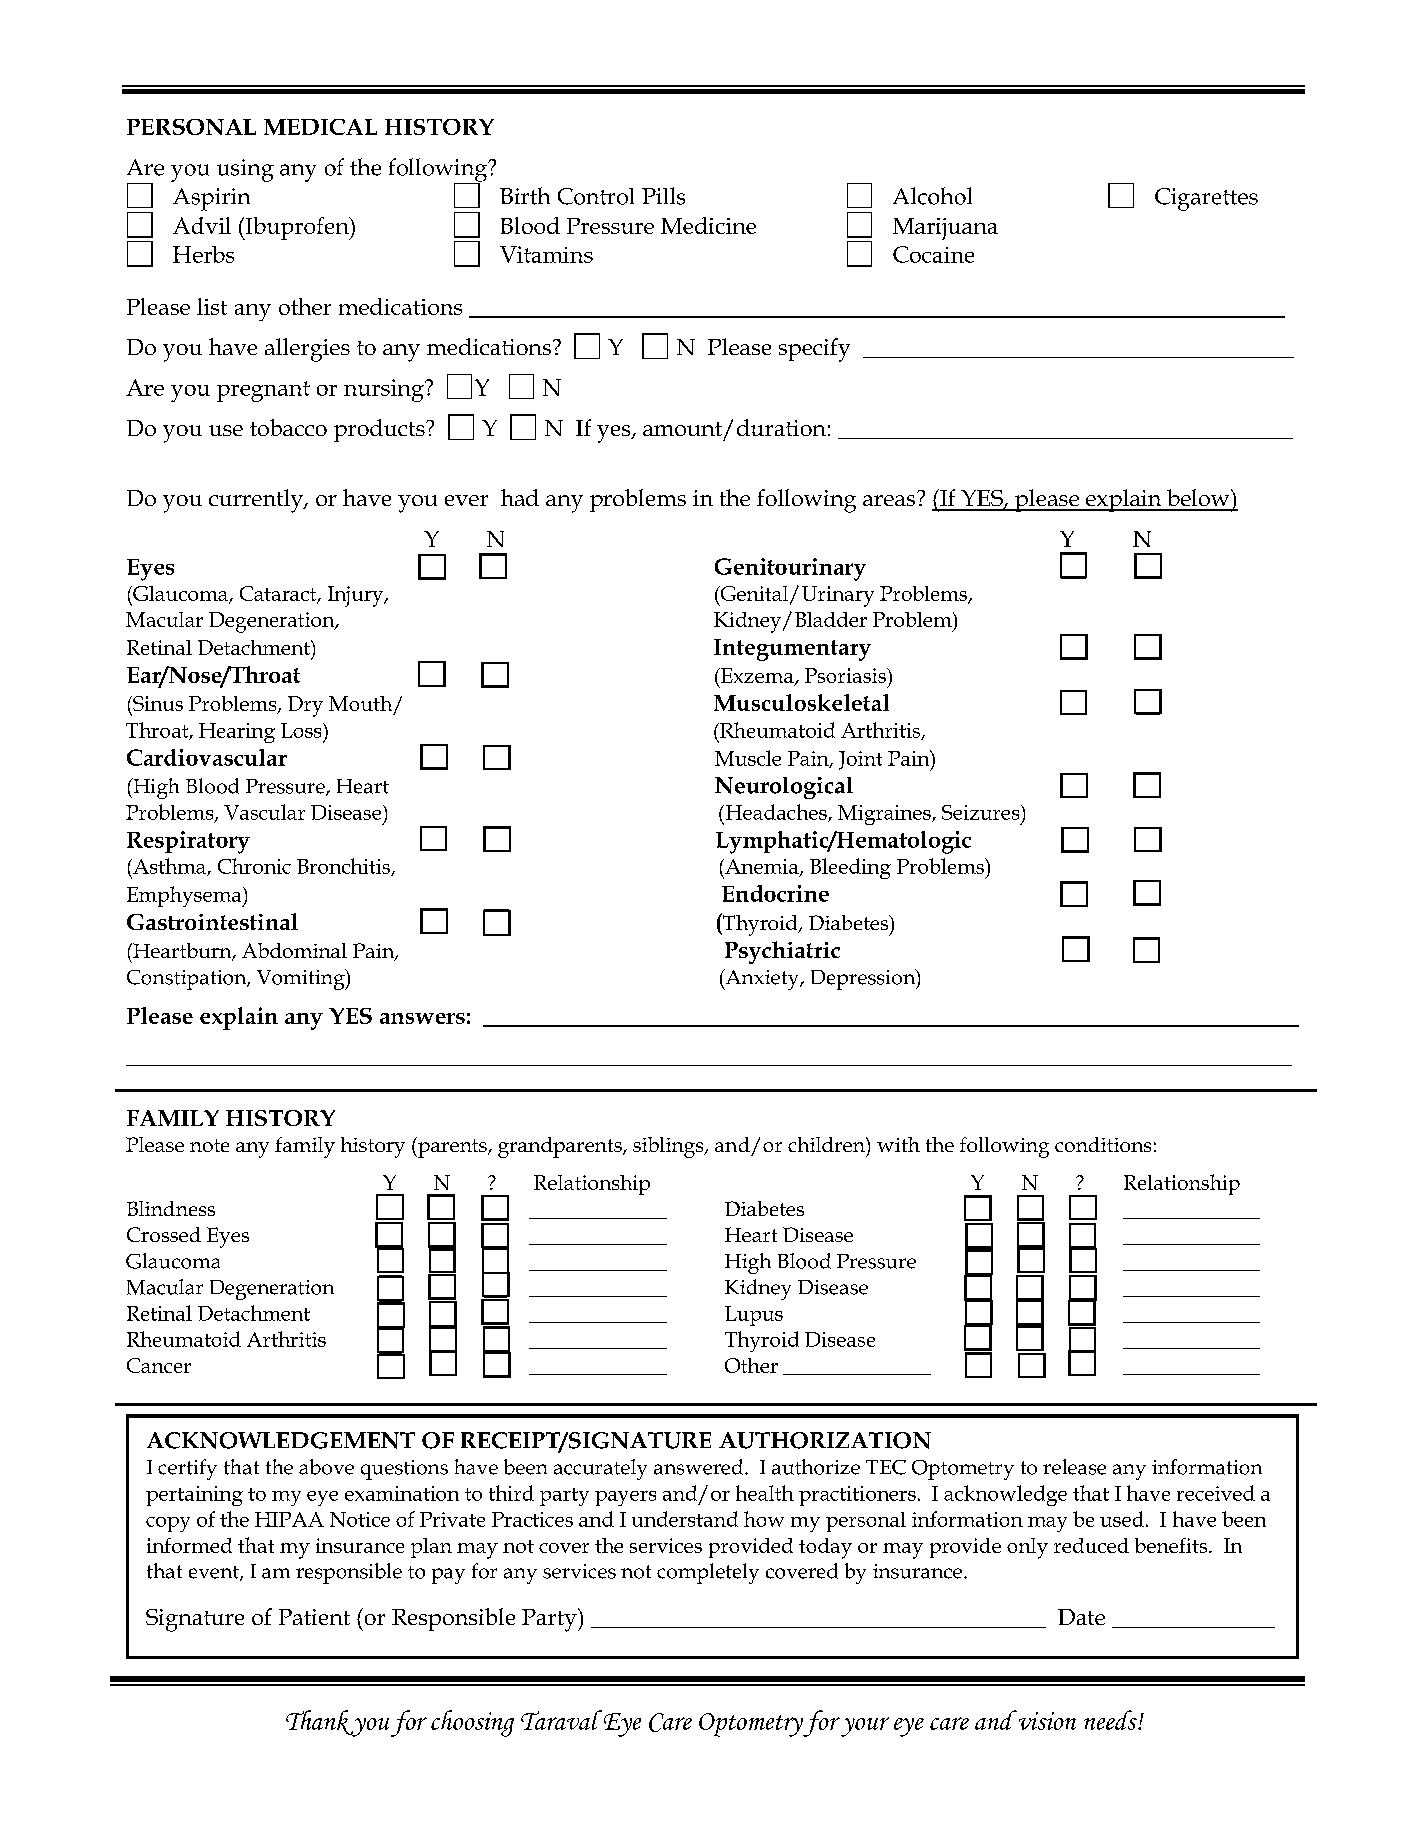  Describe the element at coordinates (305, 706) in the image. I see `Dry` at that location.
